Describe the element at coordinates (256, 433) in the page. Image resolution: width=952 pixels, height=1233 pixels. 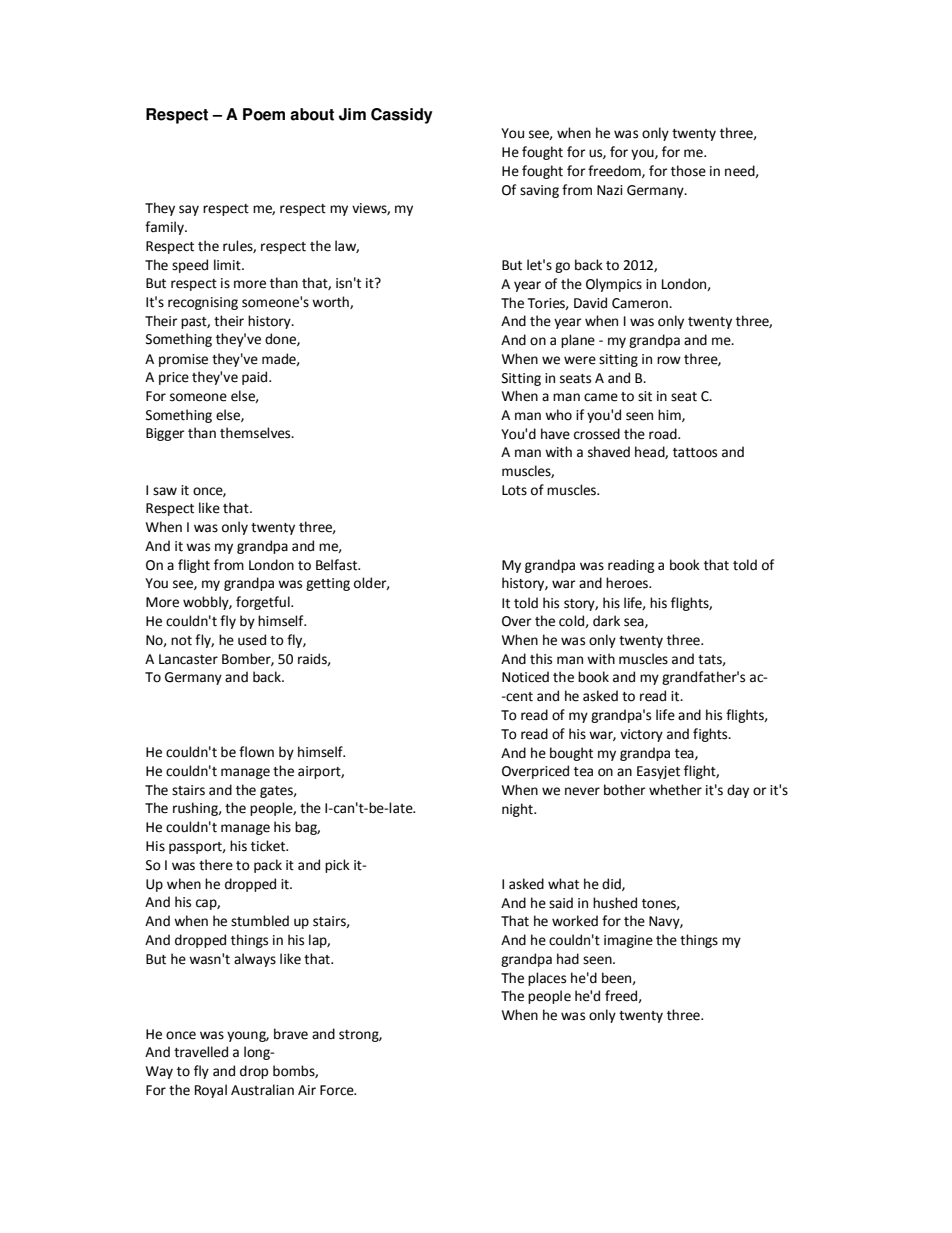
I see `themselves` at that location.
